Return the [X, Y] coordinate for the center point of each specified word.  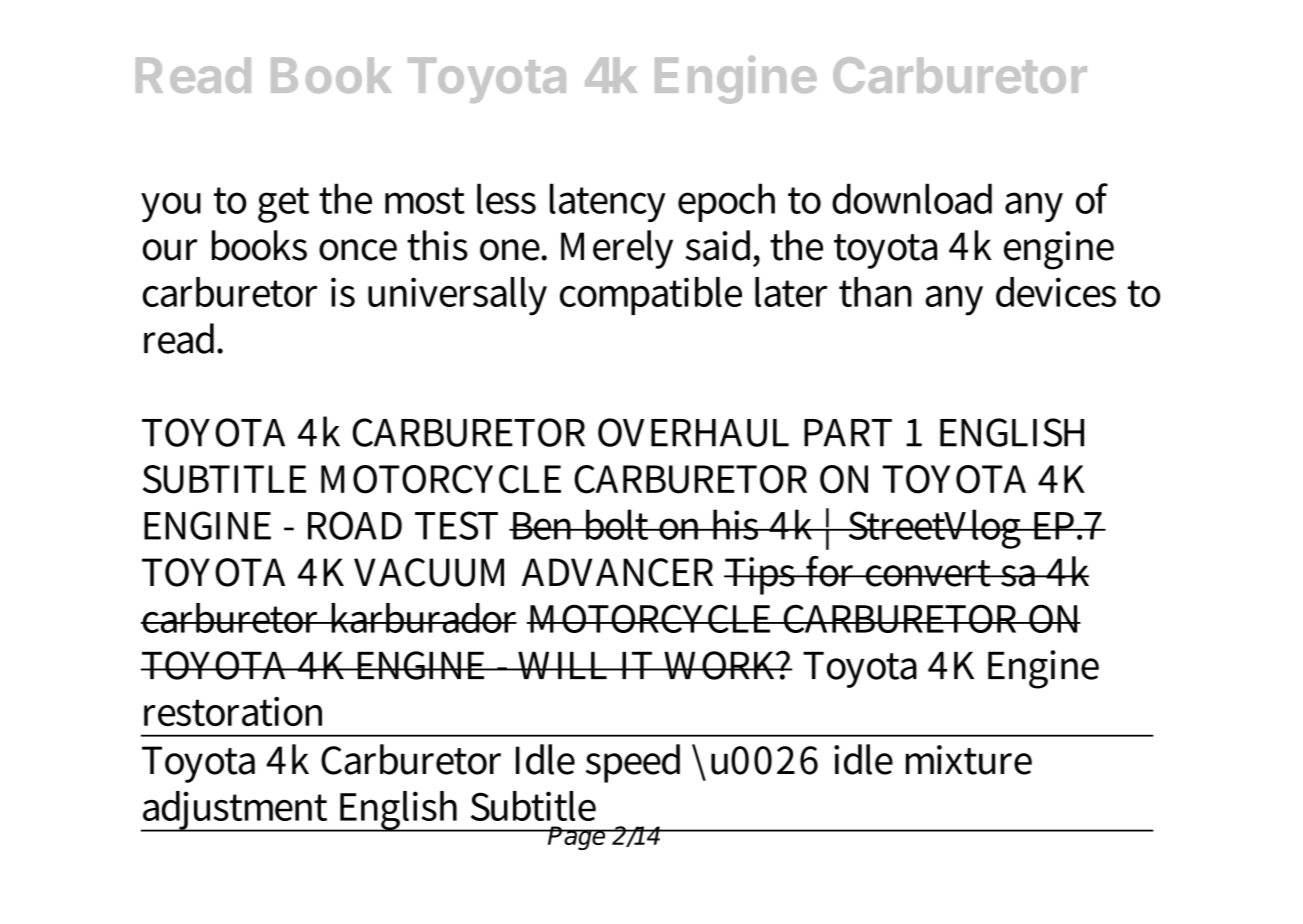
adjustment [236, 811]
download [912, 198]
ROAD [355, 525]
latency [608, 202]
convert [928, 573]
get [283, 205]
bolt [617, 524]
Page [577, 838]
